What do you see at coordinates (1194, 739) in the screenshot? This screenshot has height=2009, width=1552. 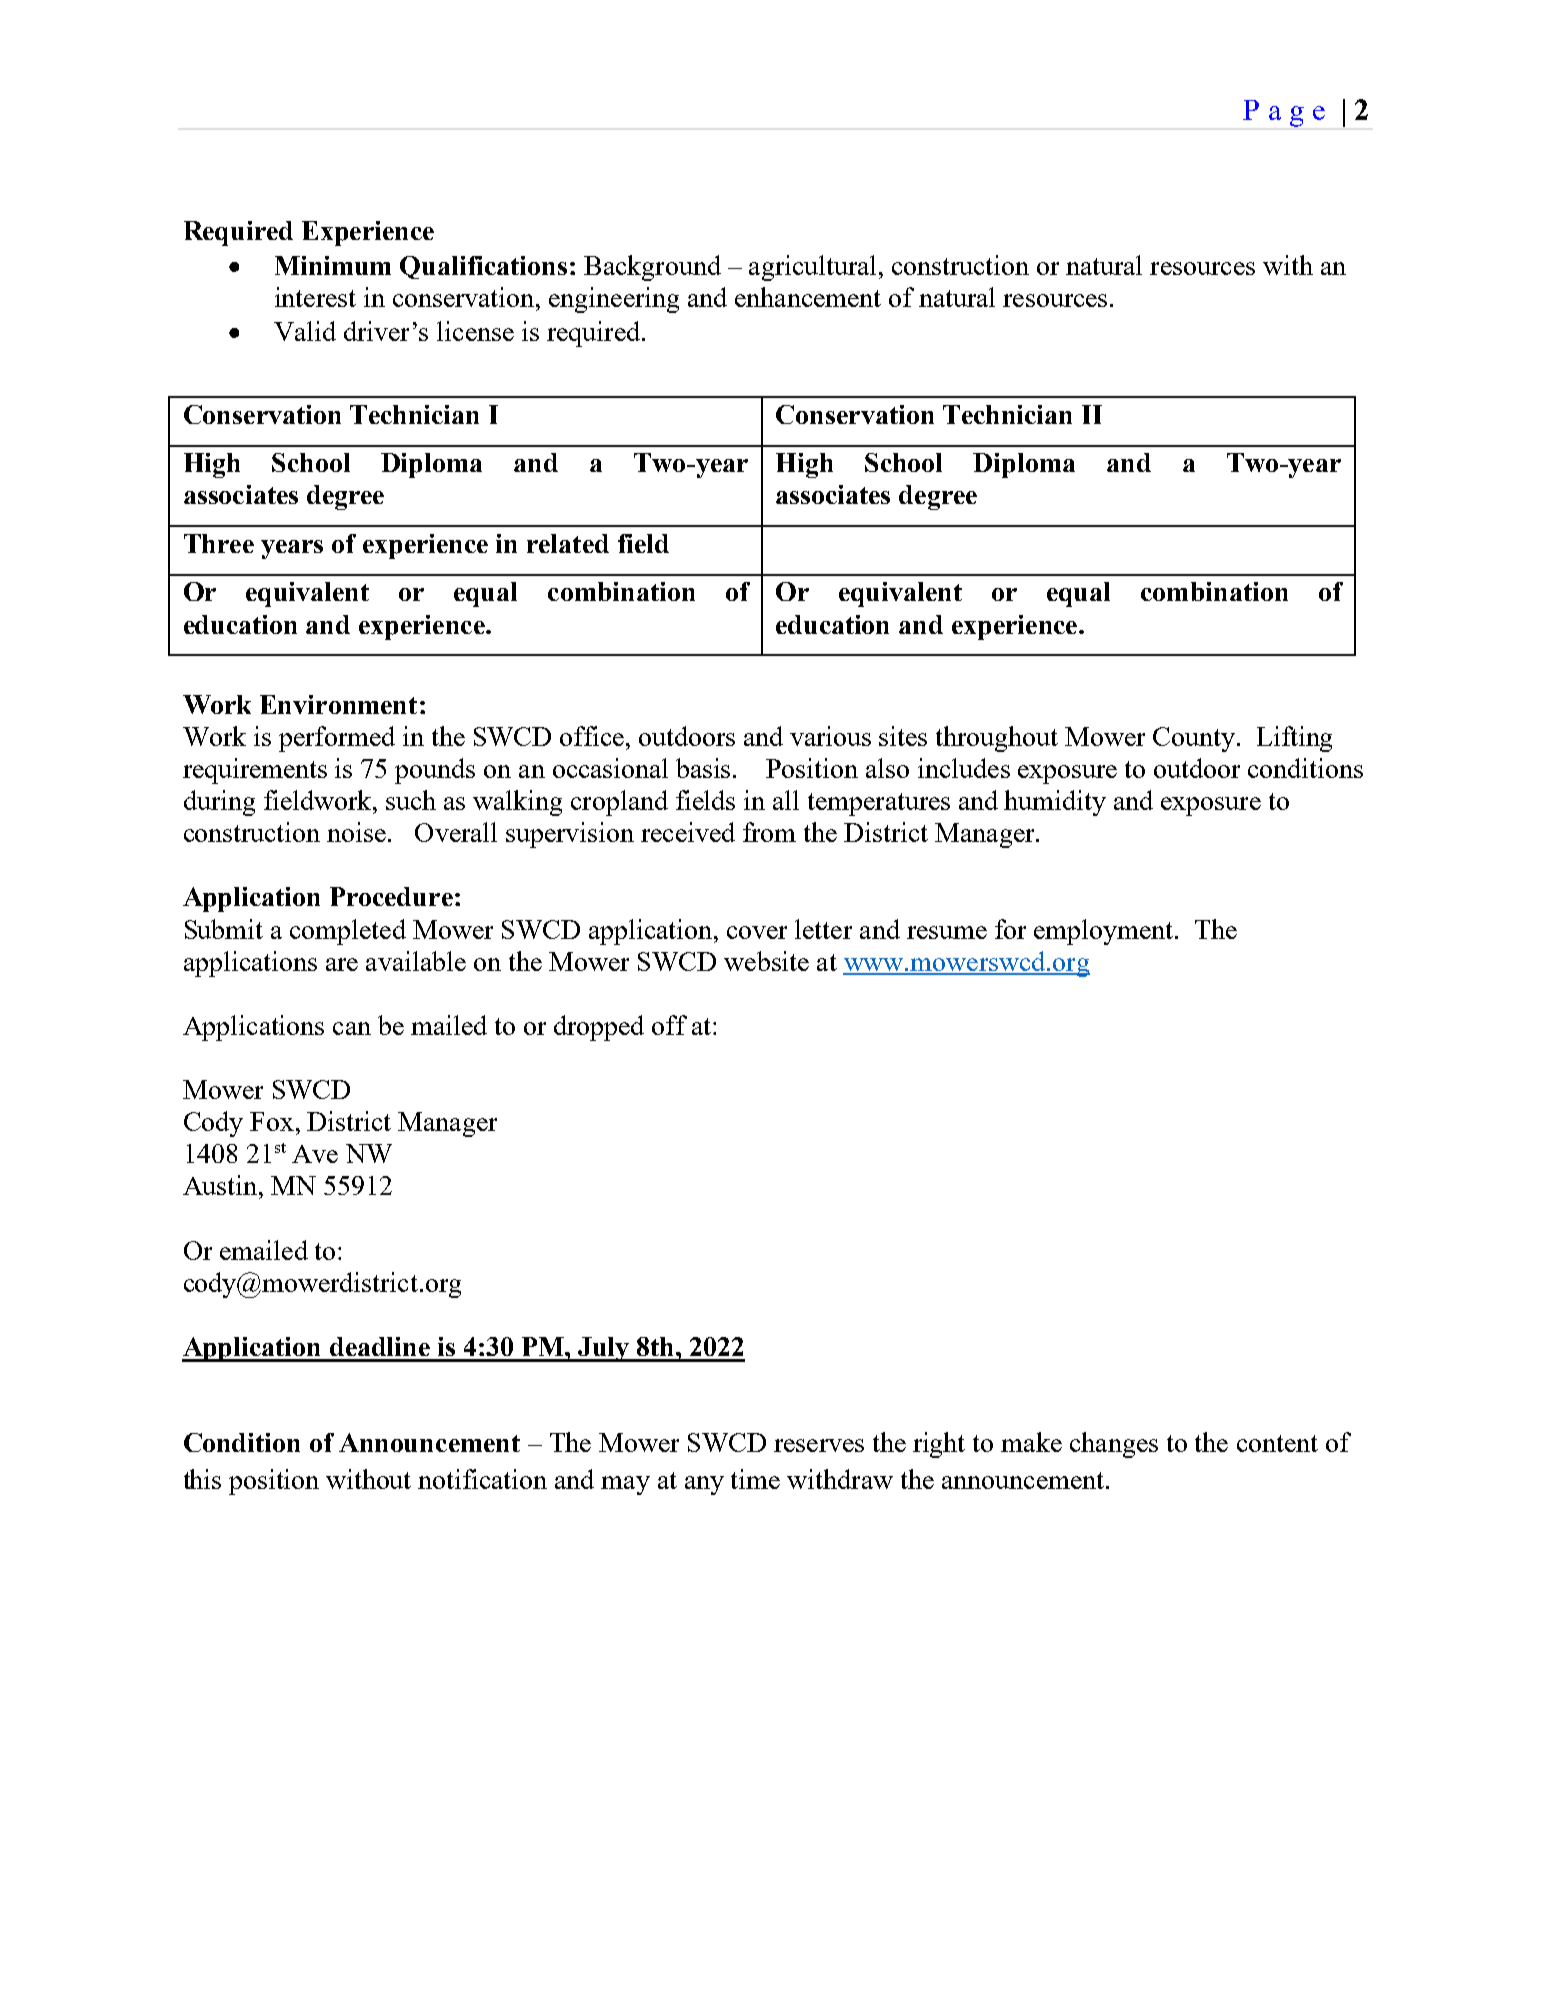 I see `County` at bounding box center [1194, 739].
